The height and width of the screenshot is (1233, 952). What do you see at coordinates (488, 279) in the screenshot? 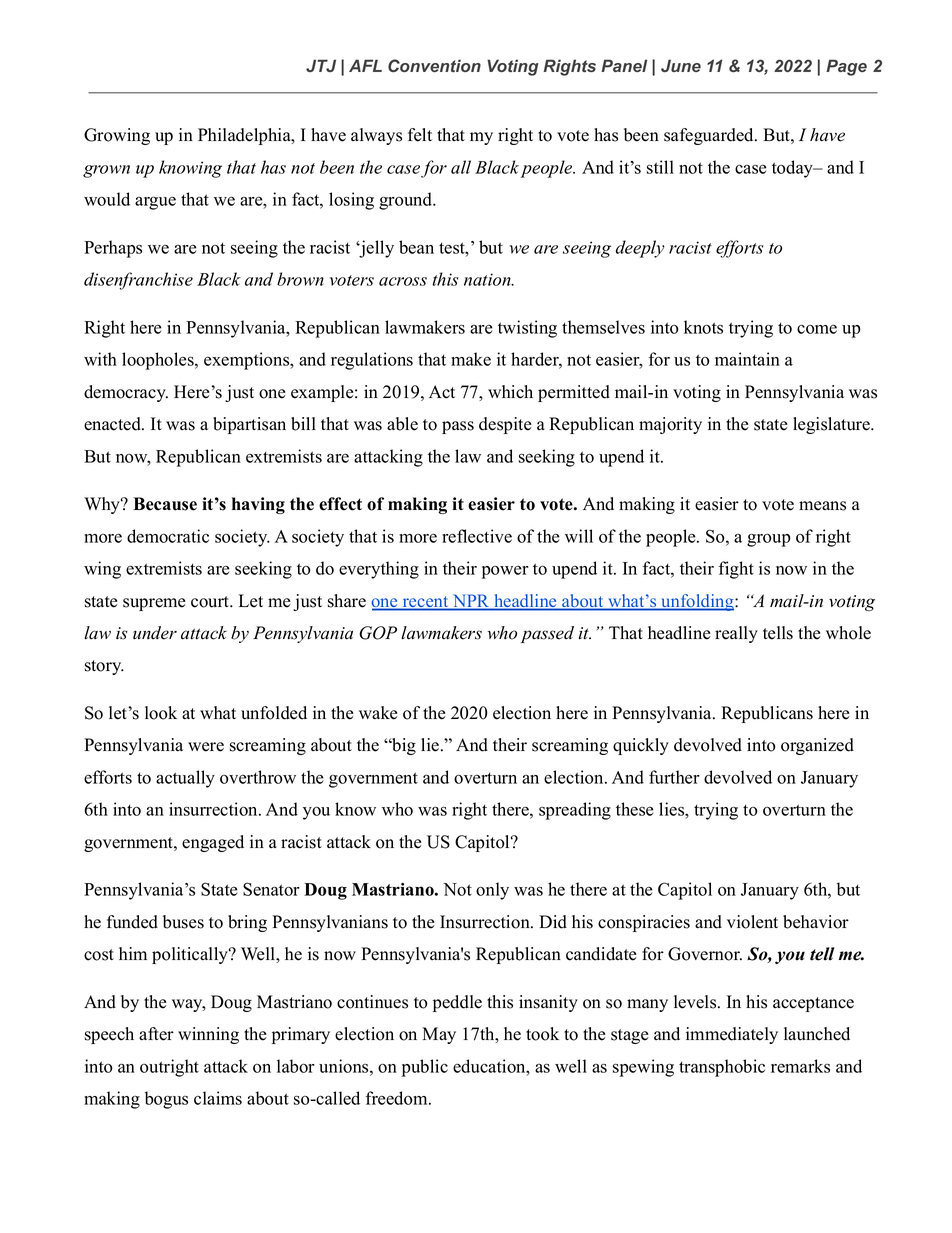
I see `nation` at bounding box center [488, 279].
